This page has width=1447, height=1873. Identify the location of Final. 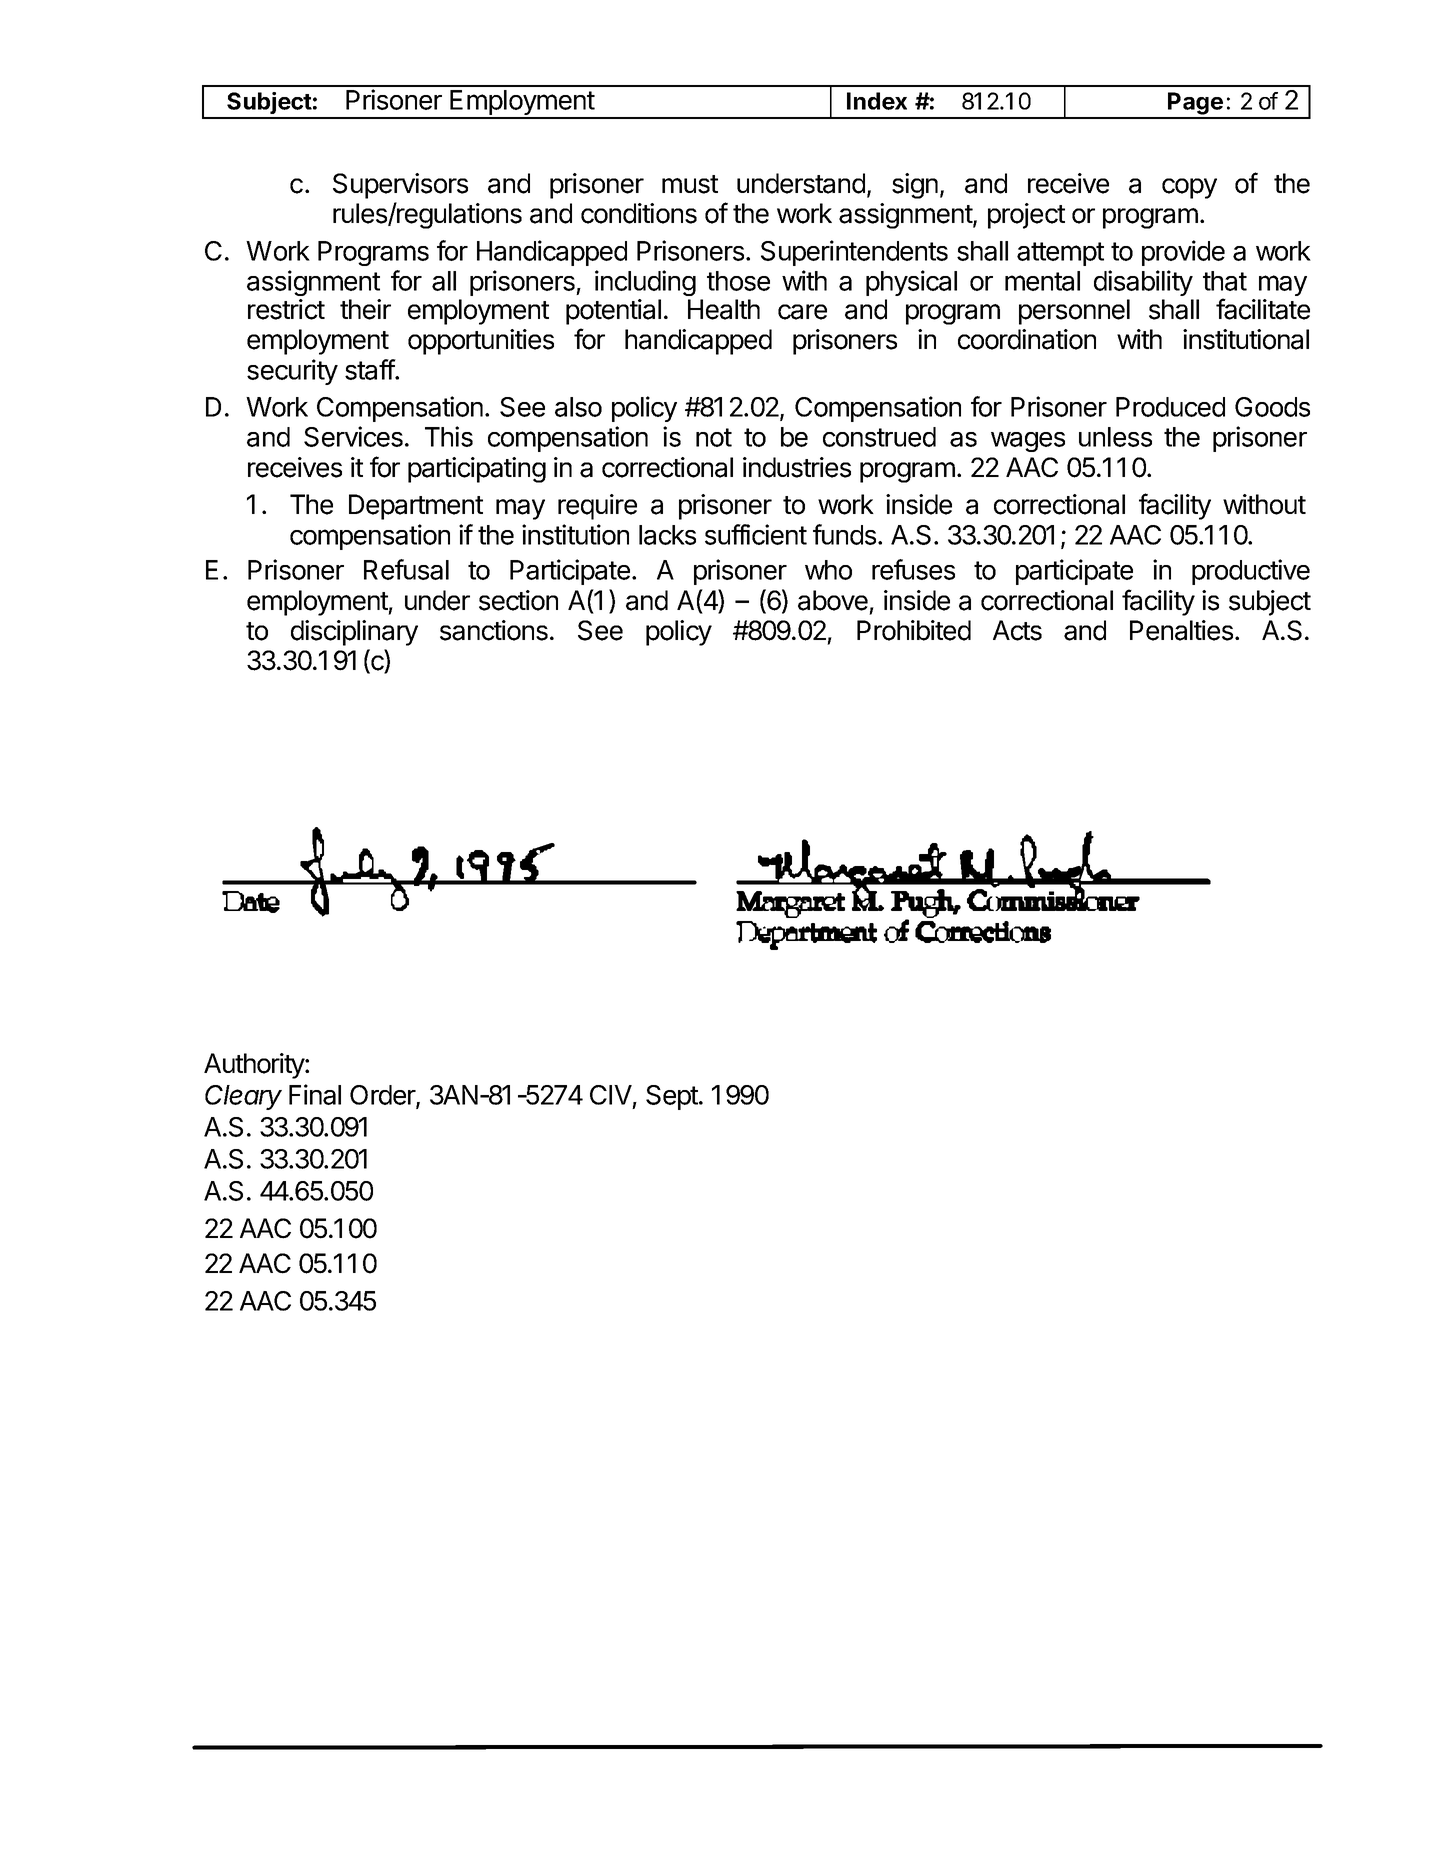
(315, 1094).
